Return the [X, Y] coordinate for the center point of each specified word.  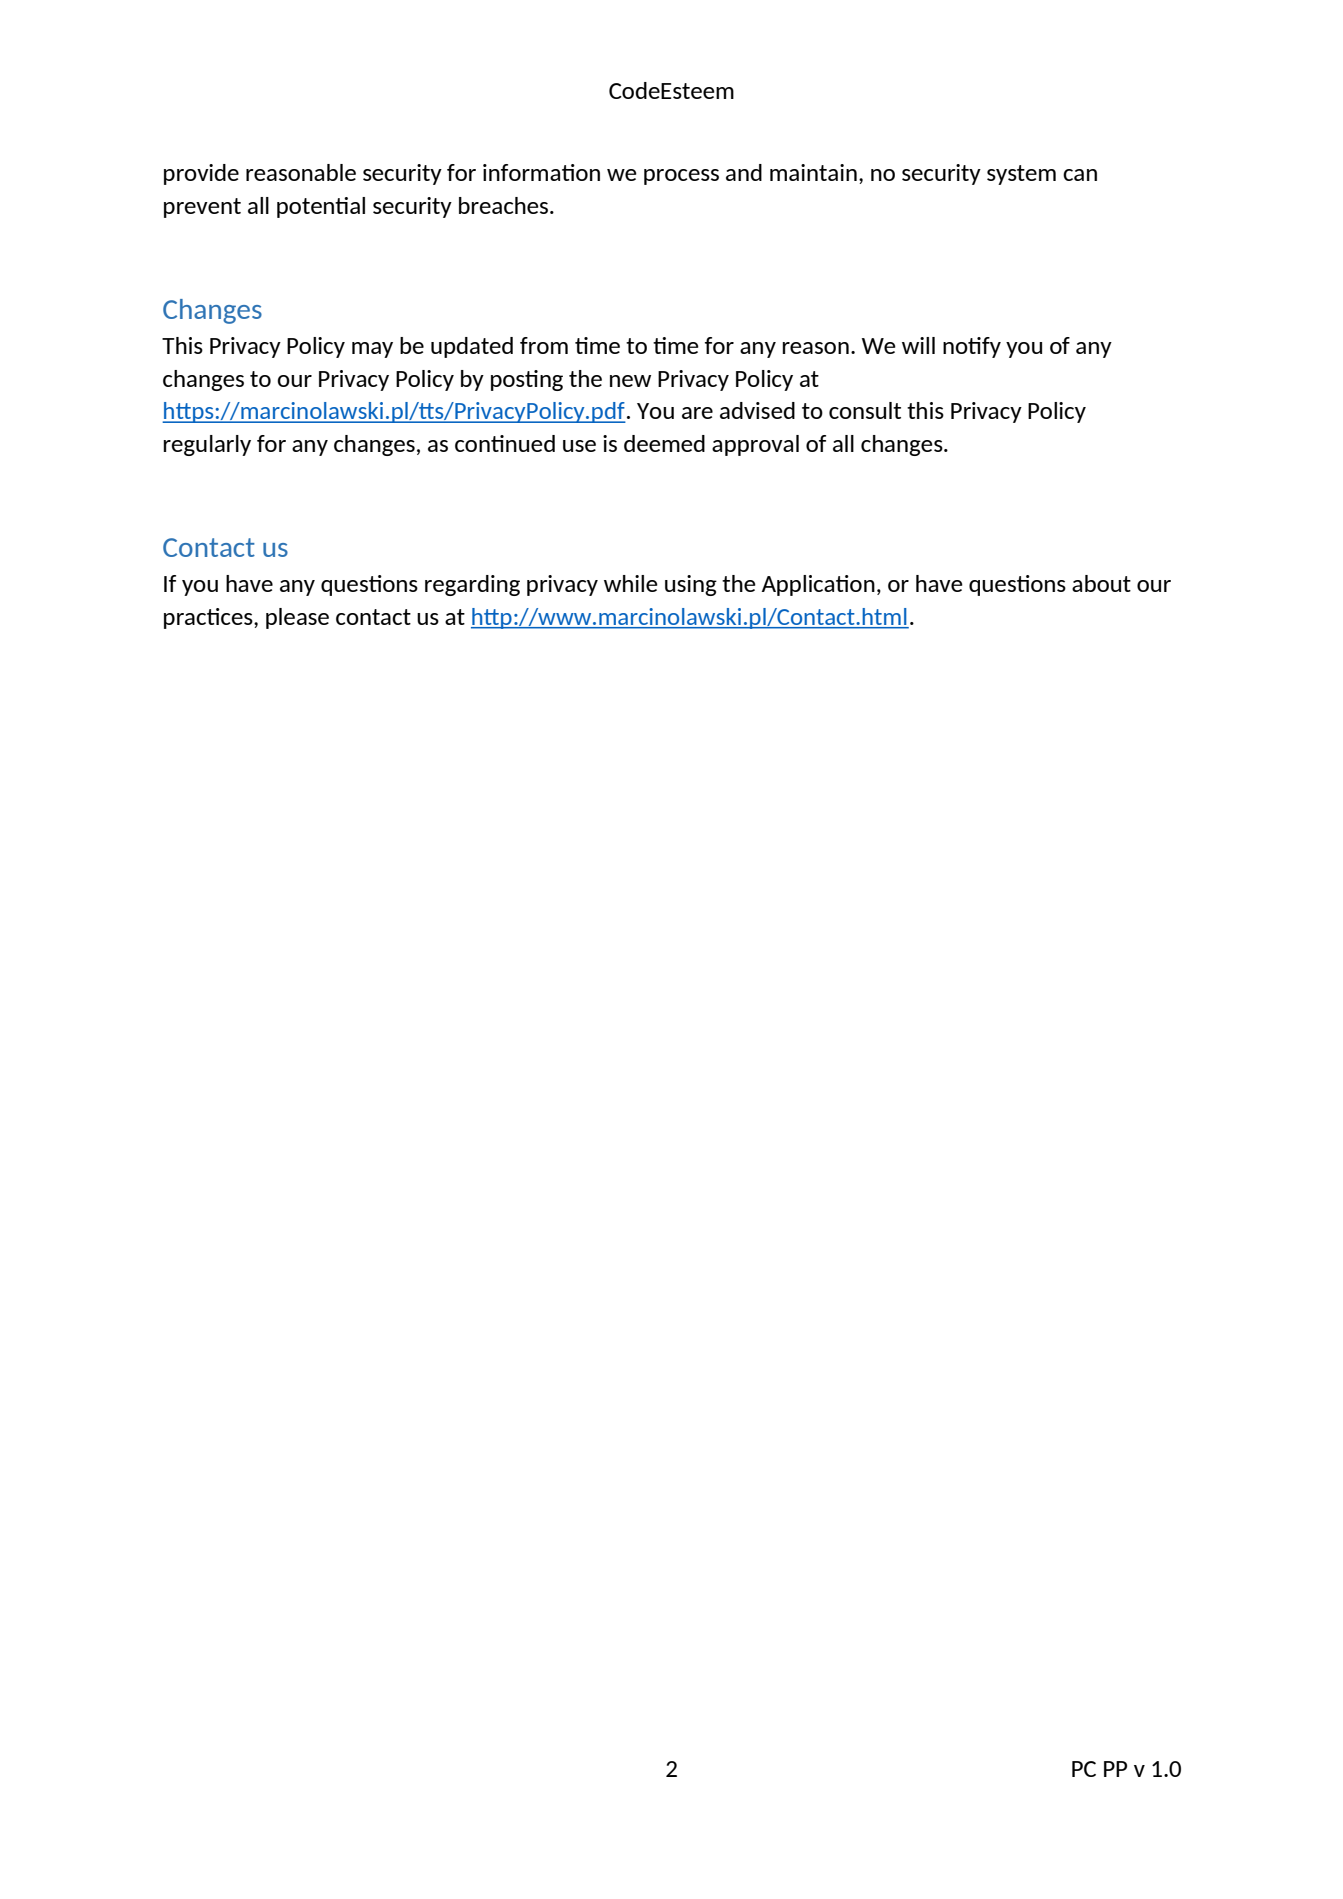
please [297, 618]
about [1101, 583]
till [918, 345]
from [544, 345]
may [372, 350]
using [691, 585]
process [681, 177]
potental [321, 207]
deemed [664, 443]
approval [755, 445]
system [1021, 175]
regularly [207, 445]
